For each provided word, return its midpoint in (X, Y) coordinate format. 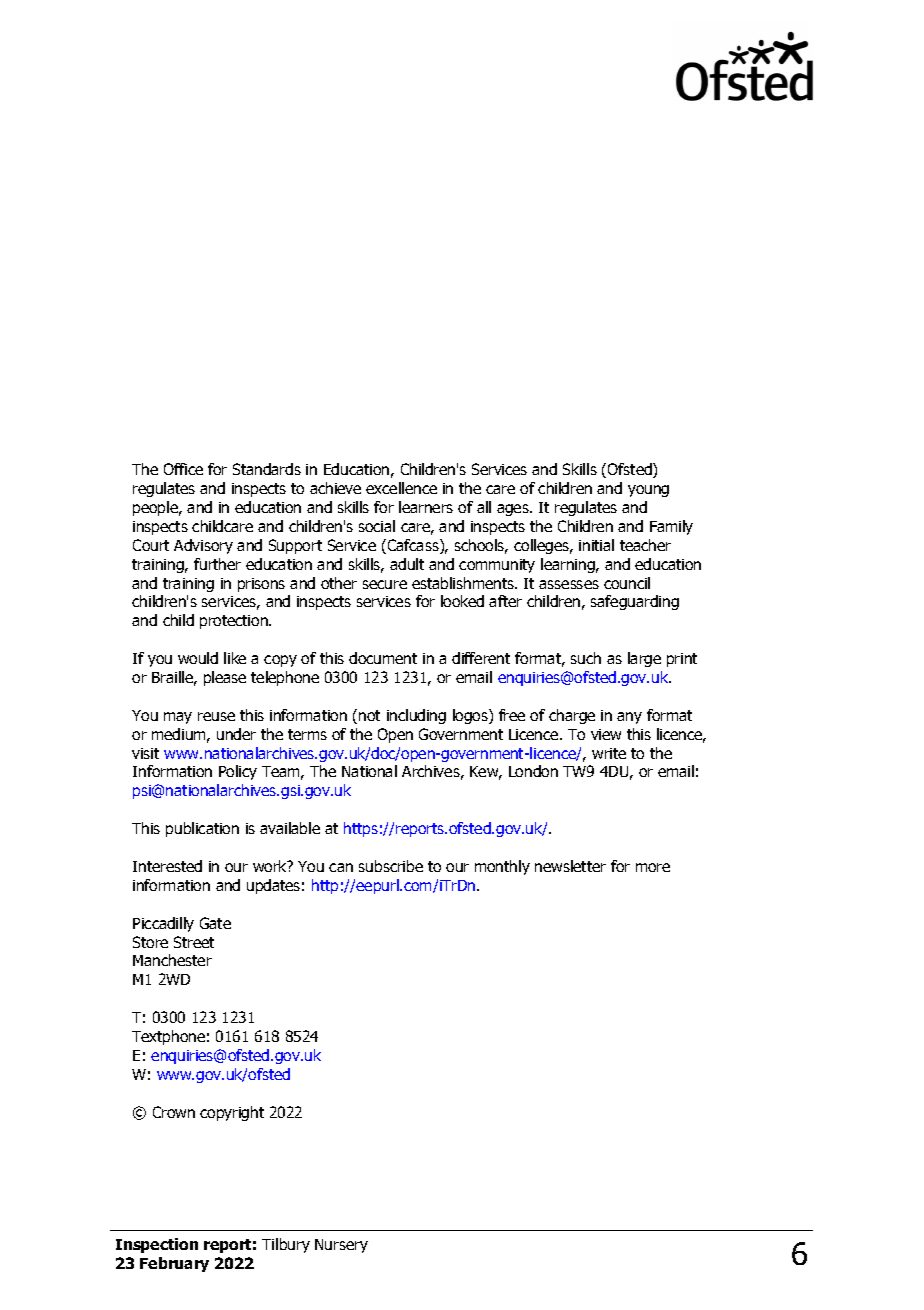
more (653, 867)
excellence (401, 488)
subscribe (391, 866)
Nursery (341, 1246)
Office (183, 469)
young (648, 491)
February (174, 1264)
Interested (167, 866)
